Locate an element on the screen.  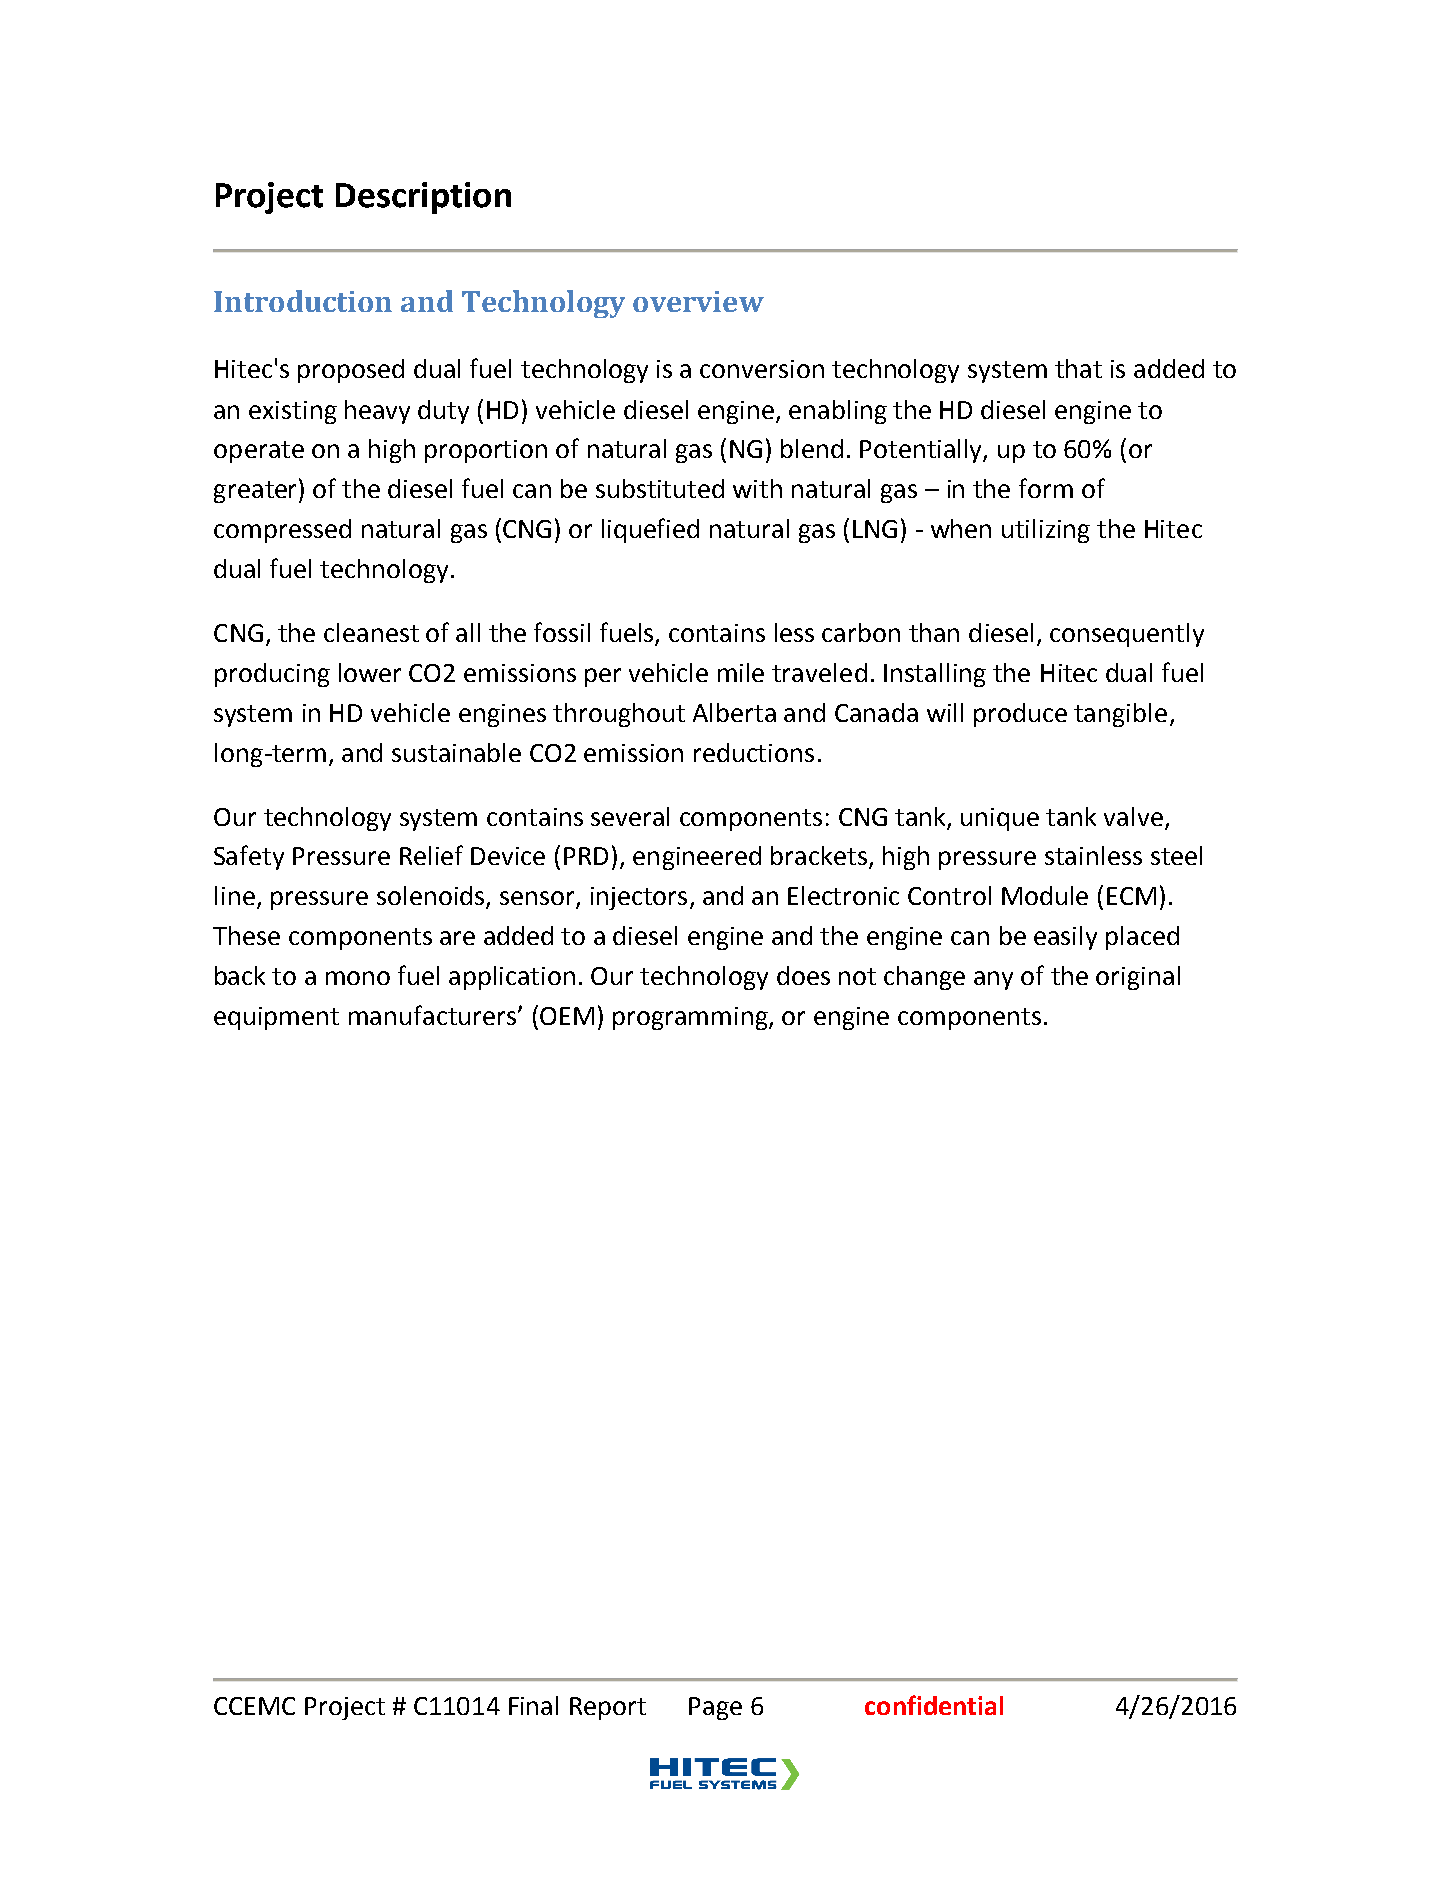
that is located at coordinates (1078, 368).
